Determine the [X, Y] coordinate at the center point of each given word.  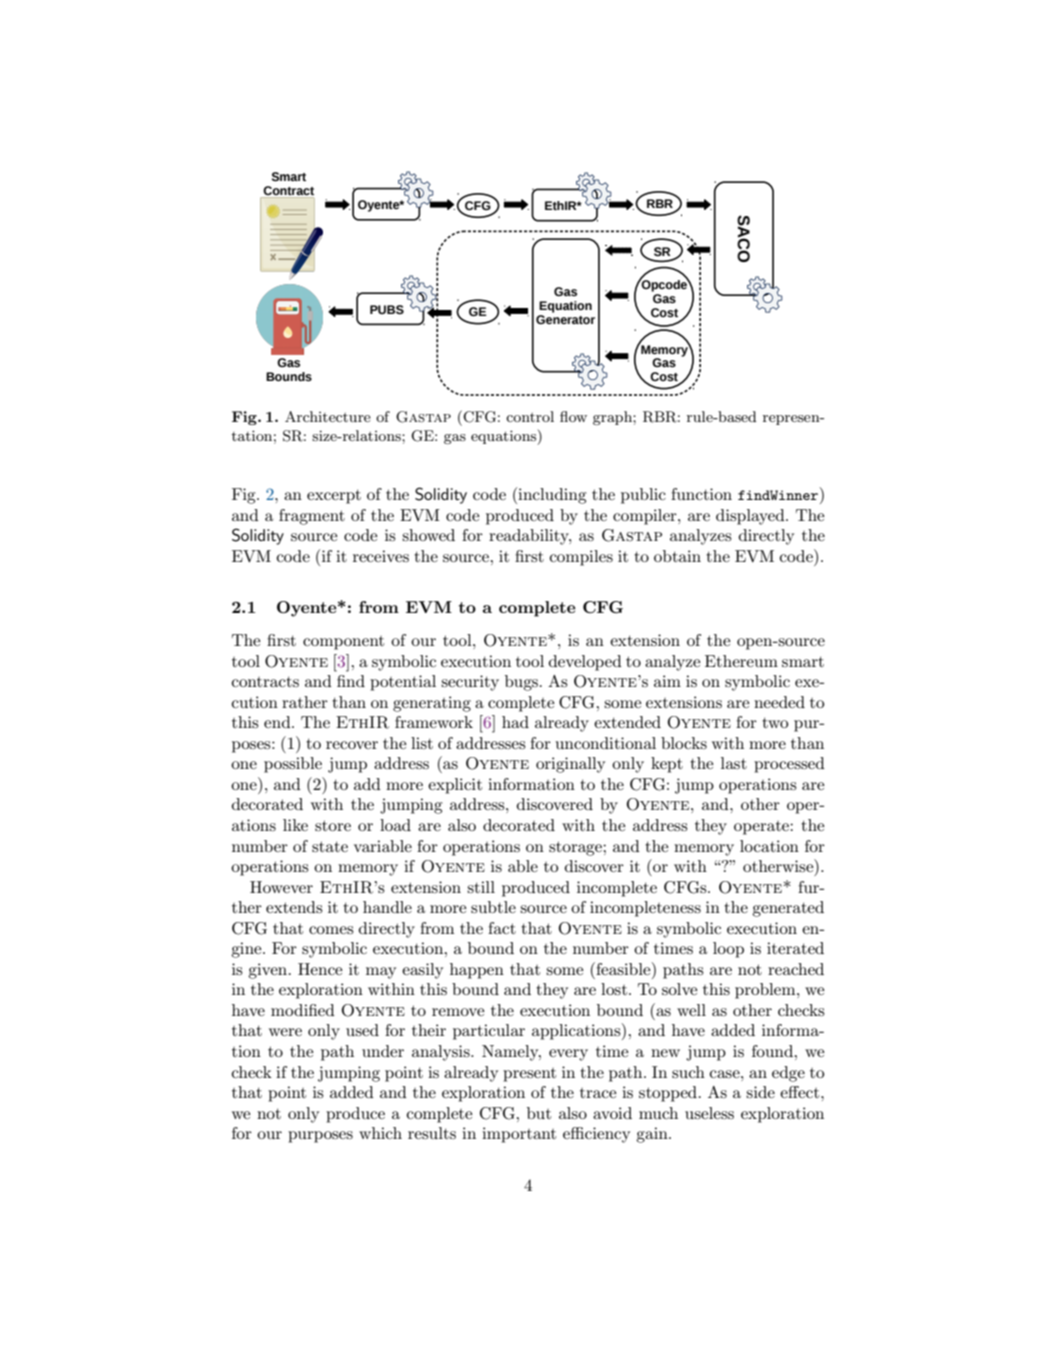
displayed [751, 517]
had [515, 722]
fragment [312, 517]
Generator [565, 318]
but [539, 1113]
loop [728, 950]
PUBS [387, 309]
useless [709, 1113]
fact [502, 928]
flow [573, 416]
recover [352, 745]
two [775, 722]
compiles [581, 558]
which [380, 1133]
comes [331, 930]
